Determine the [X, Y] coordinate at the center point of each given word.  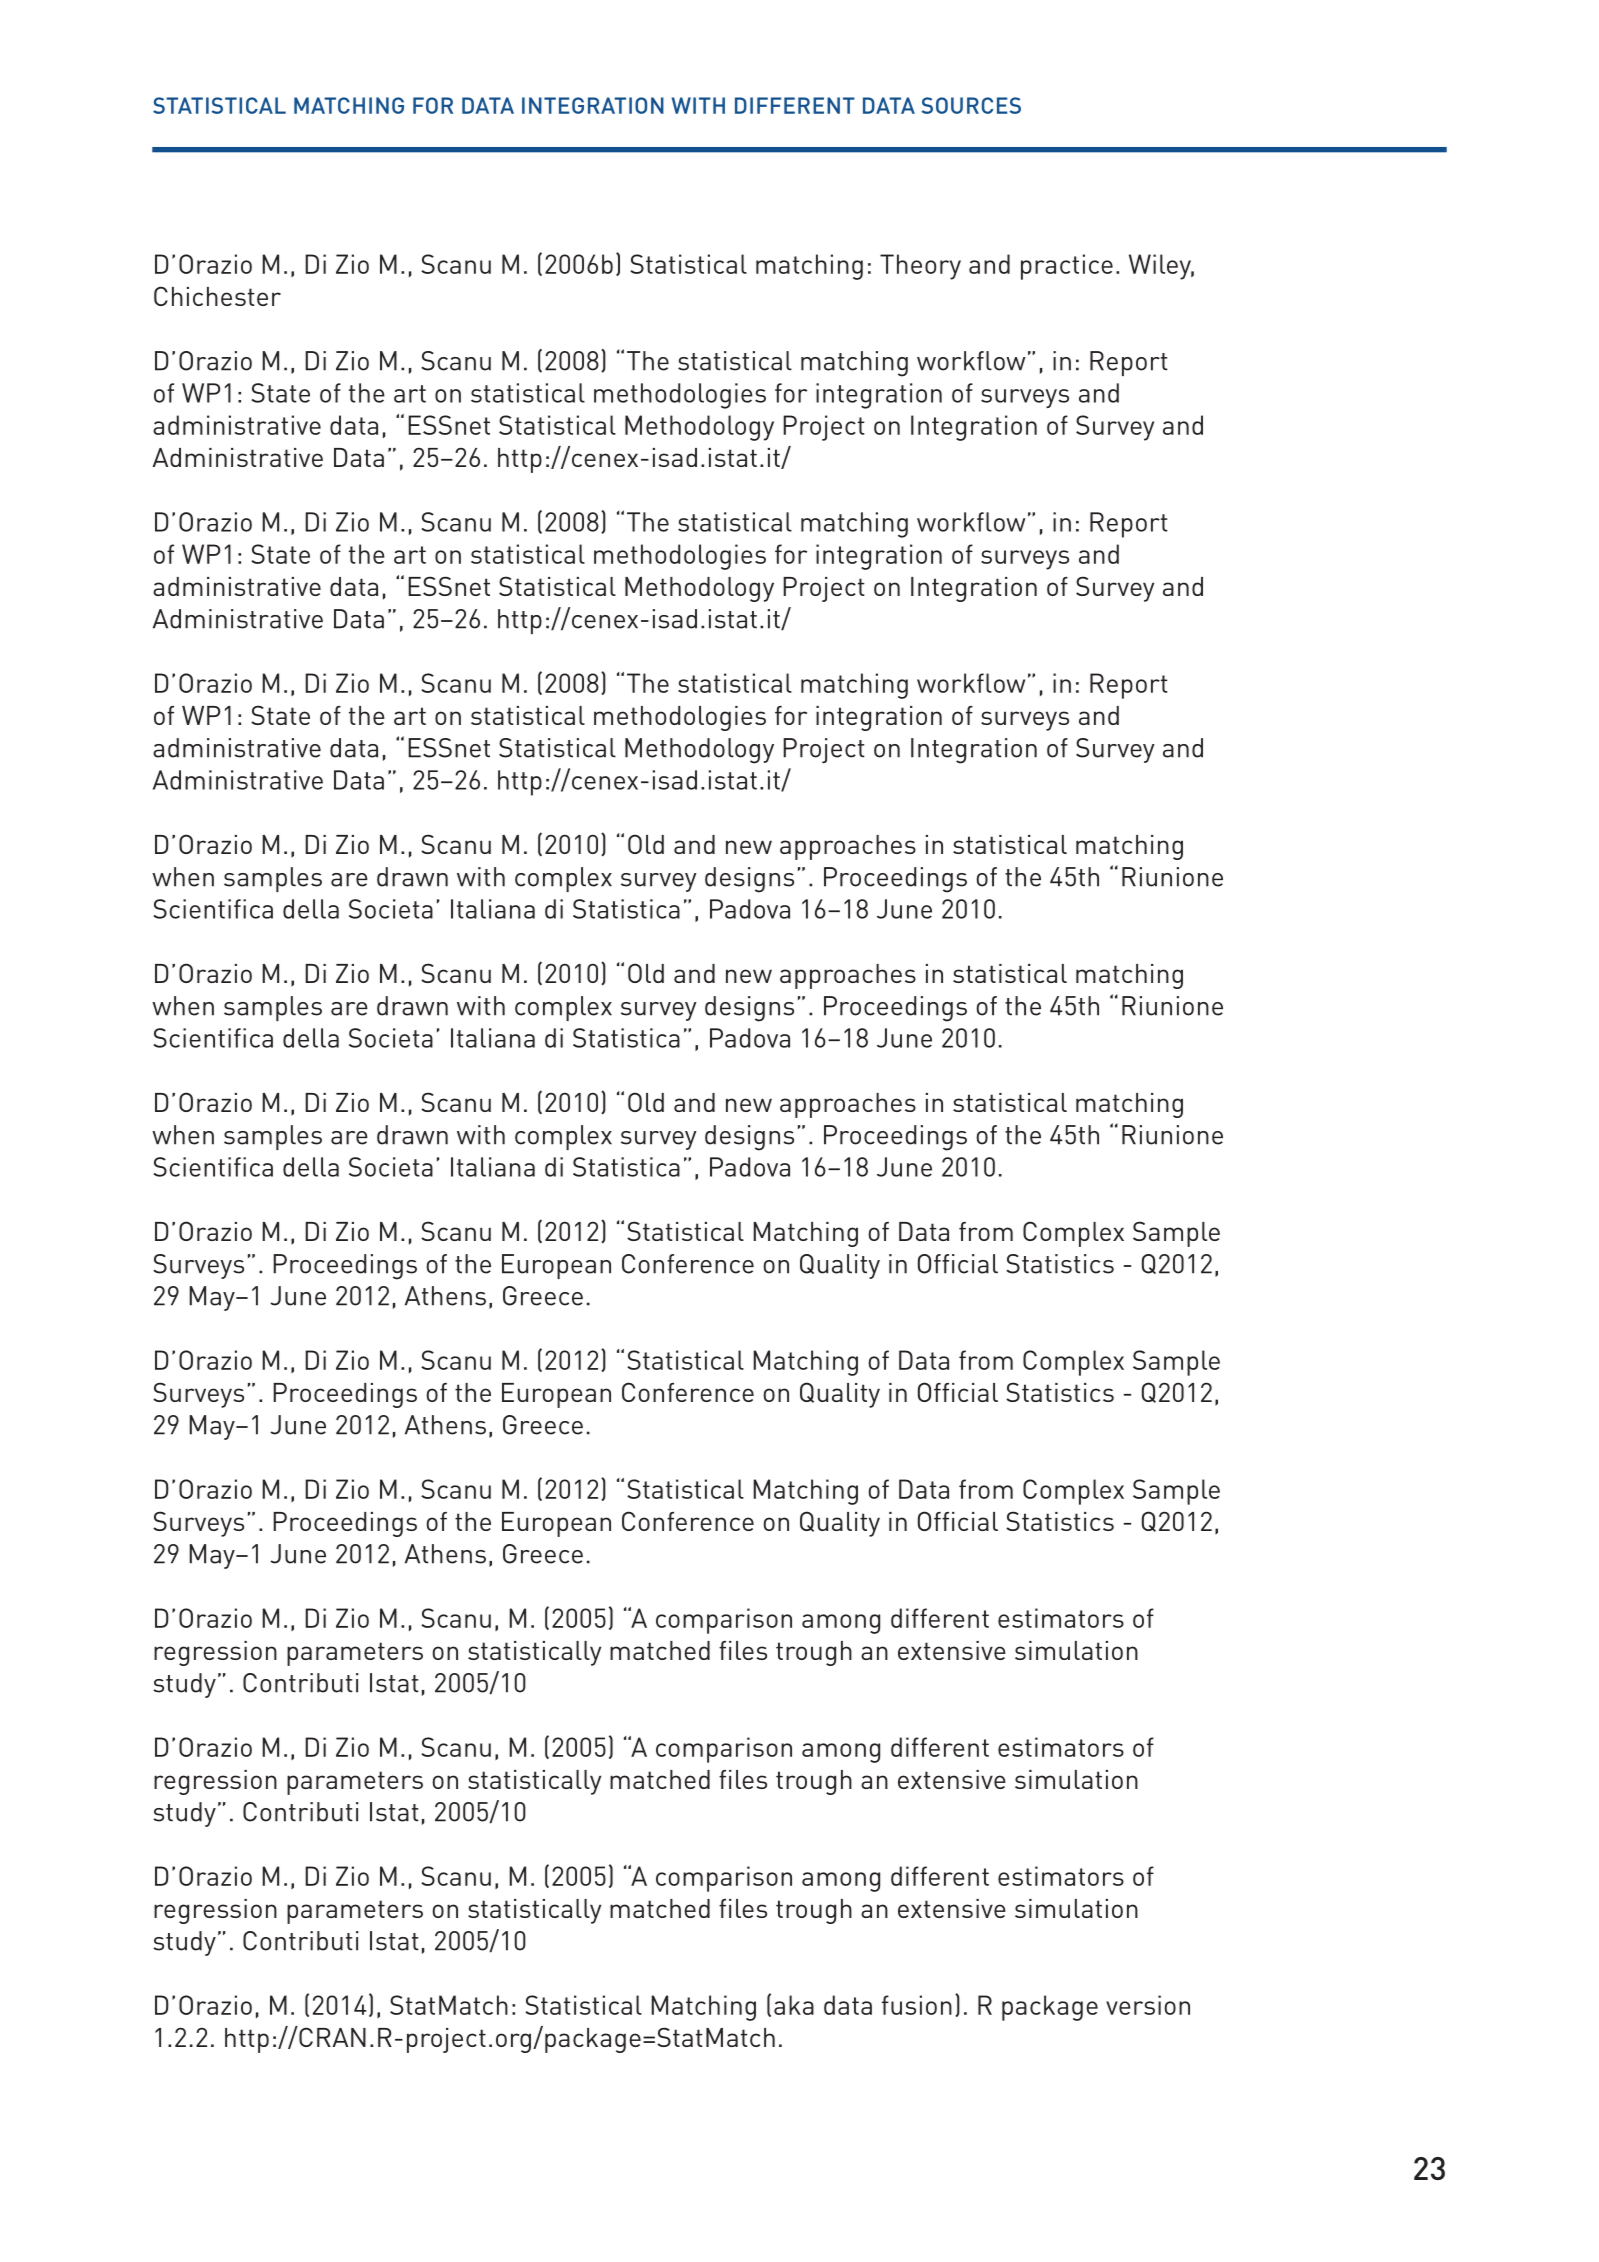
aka [794, 2005]
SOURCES [971, 105]
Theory [920, 267]
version [1148, 2005]
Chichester [217, 296]
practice [1067, 267]
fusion [917, 2005]
